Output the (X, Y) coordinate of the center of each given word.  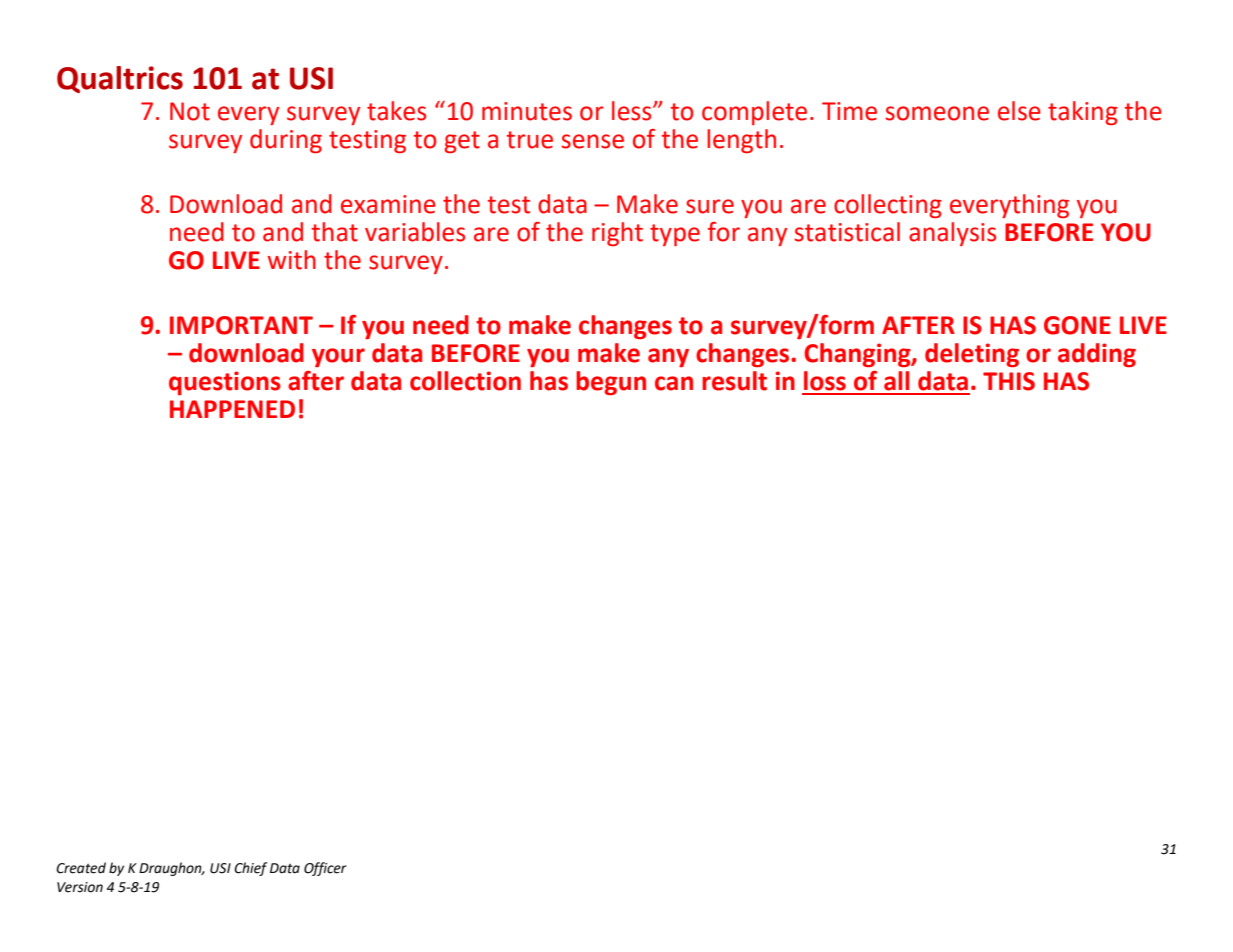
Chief (250, 869)
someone (937, 113)
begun (611, 383)
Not (190, 111)
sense (592, 141)
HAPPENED (232, 409)
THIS (1009, 381)
